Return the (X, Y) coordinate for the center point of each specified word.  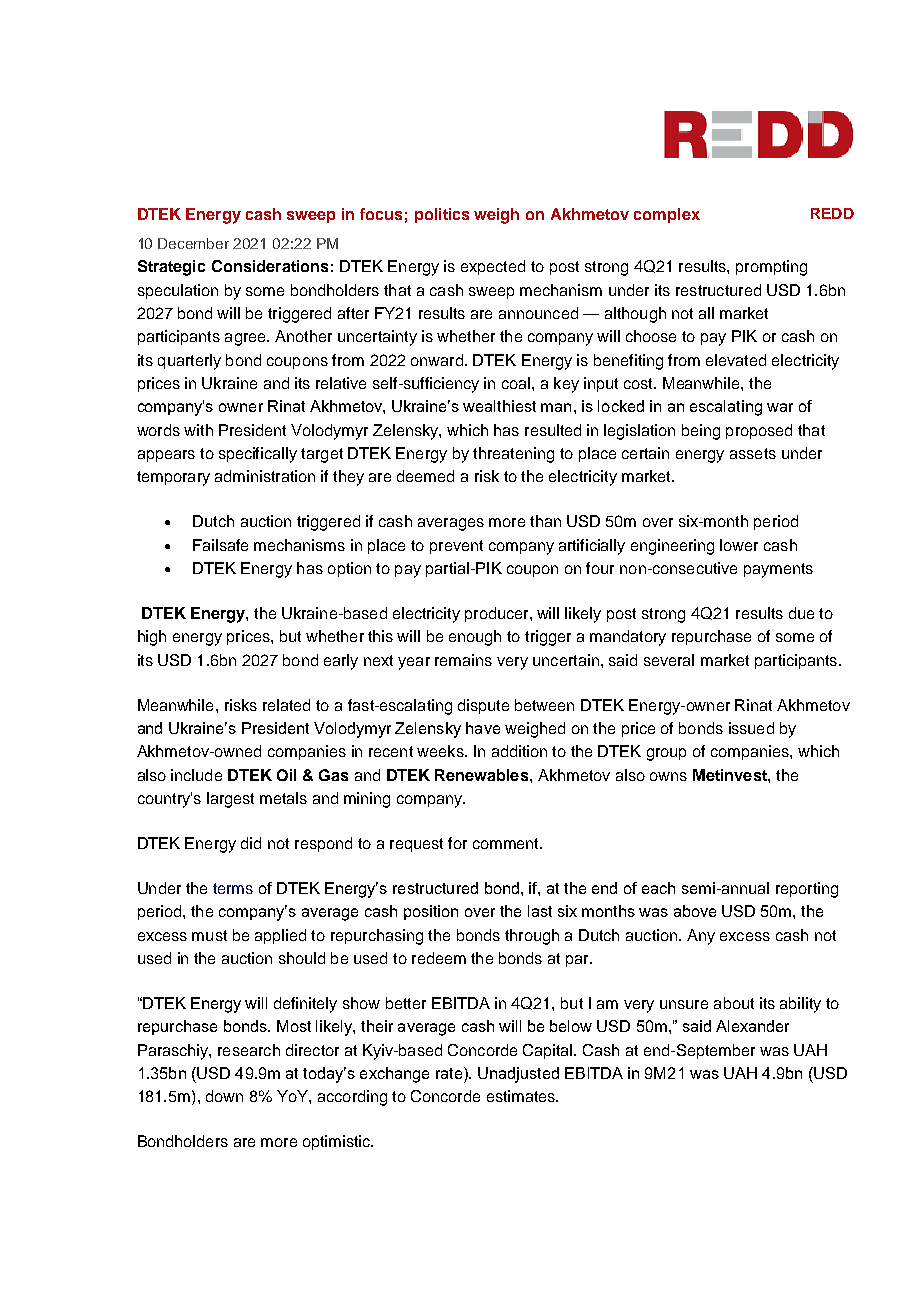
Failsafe (220, 545)
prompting (771, 268)
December (193, 243)
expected (493, 267)
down (224, 1096)
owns (668, 776)
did (251, 843)
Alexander (752, 1026)
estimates (522, 1096)
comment (507, 843)
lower (739, 545)
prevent (456, 547)
